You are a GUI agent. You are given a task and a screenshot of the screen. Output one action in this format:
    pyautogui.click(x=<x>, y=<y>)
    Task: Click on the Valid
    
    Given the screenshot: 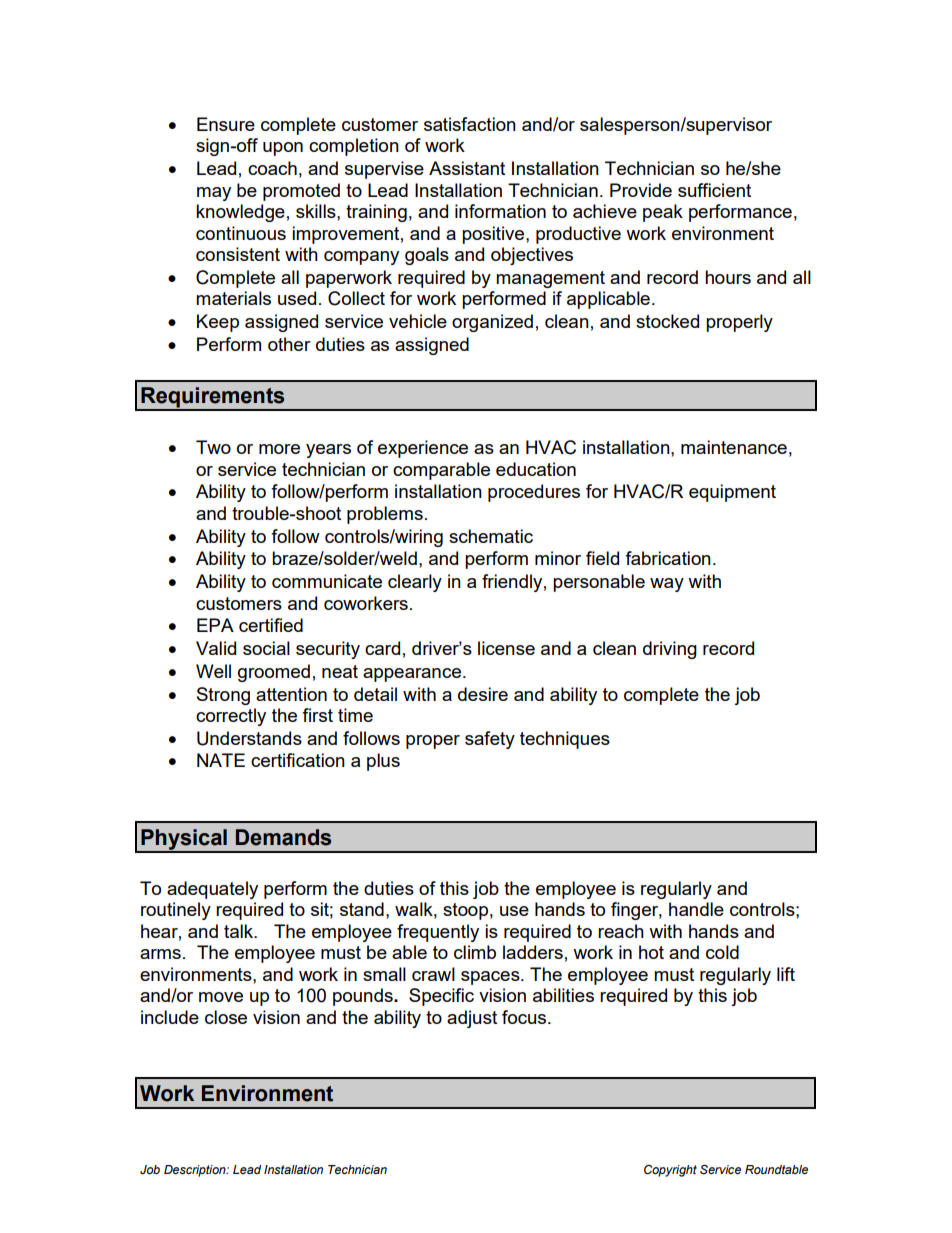 What is the action you would take?
    pyautogui.click(x=216, y=648)
